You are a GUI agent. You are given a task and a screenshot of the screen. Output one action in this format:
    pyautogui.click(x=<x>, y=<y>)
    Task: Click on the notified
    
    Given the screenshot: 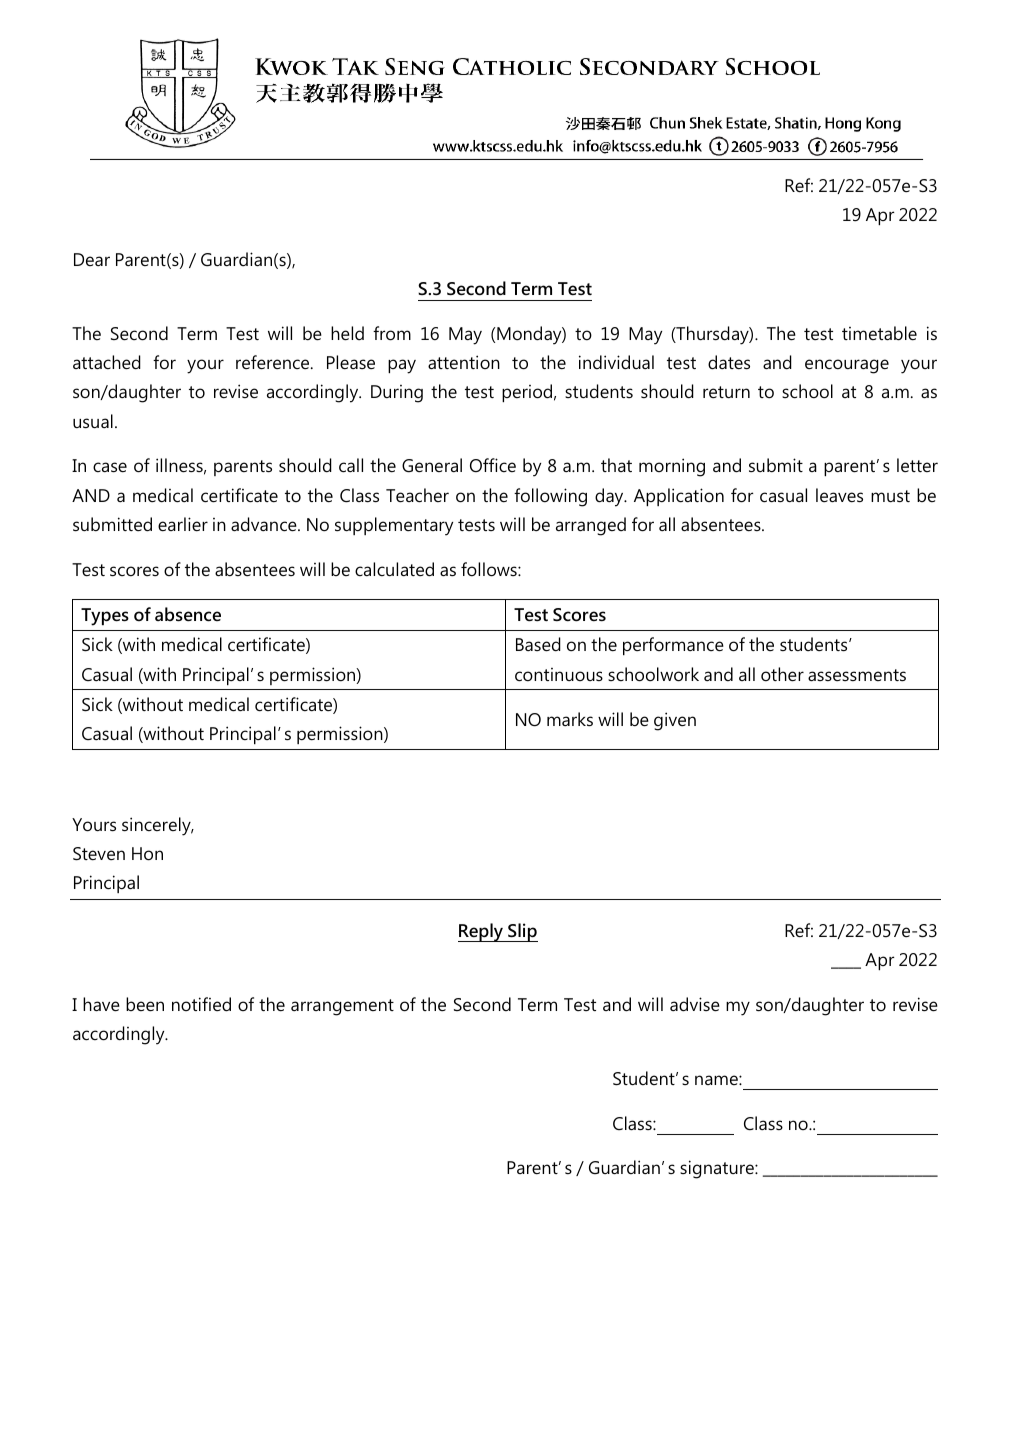 What is the action you would take?
    pyautogui.click(x=201, y=1004)
